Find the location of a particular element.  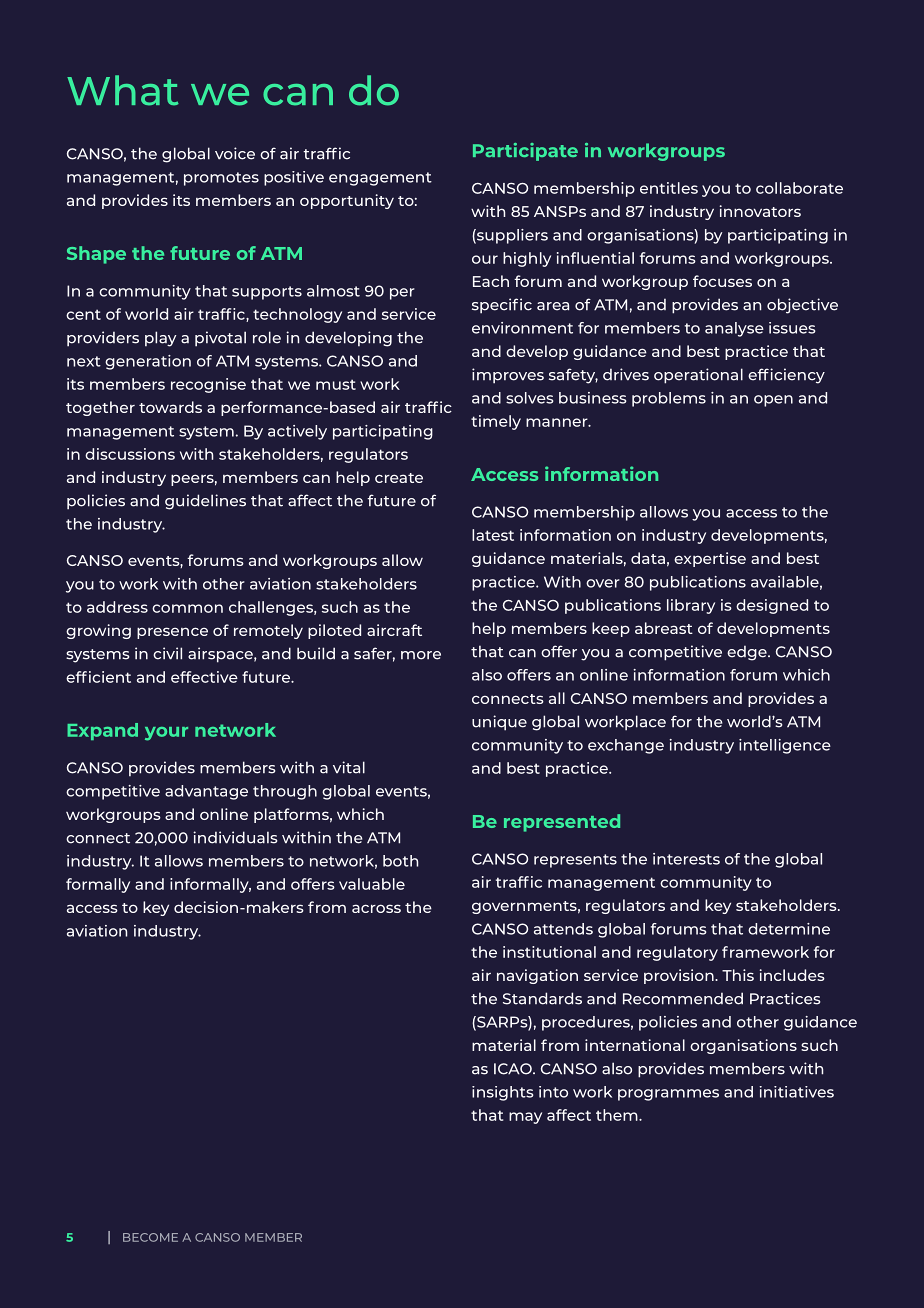

operational is located at coordinates (698, 376).
